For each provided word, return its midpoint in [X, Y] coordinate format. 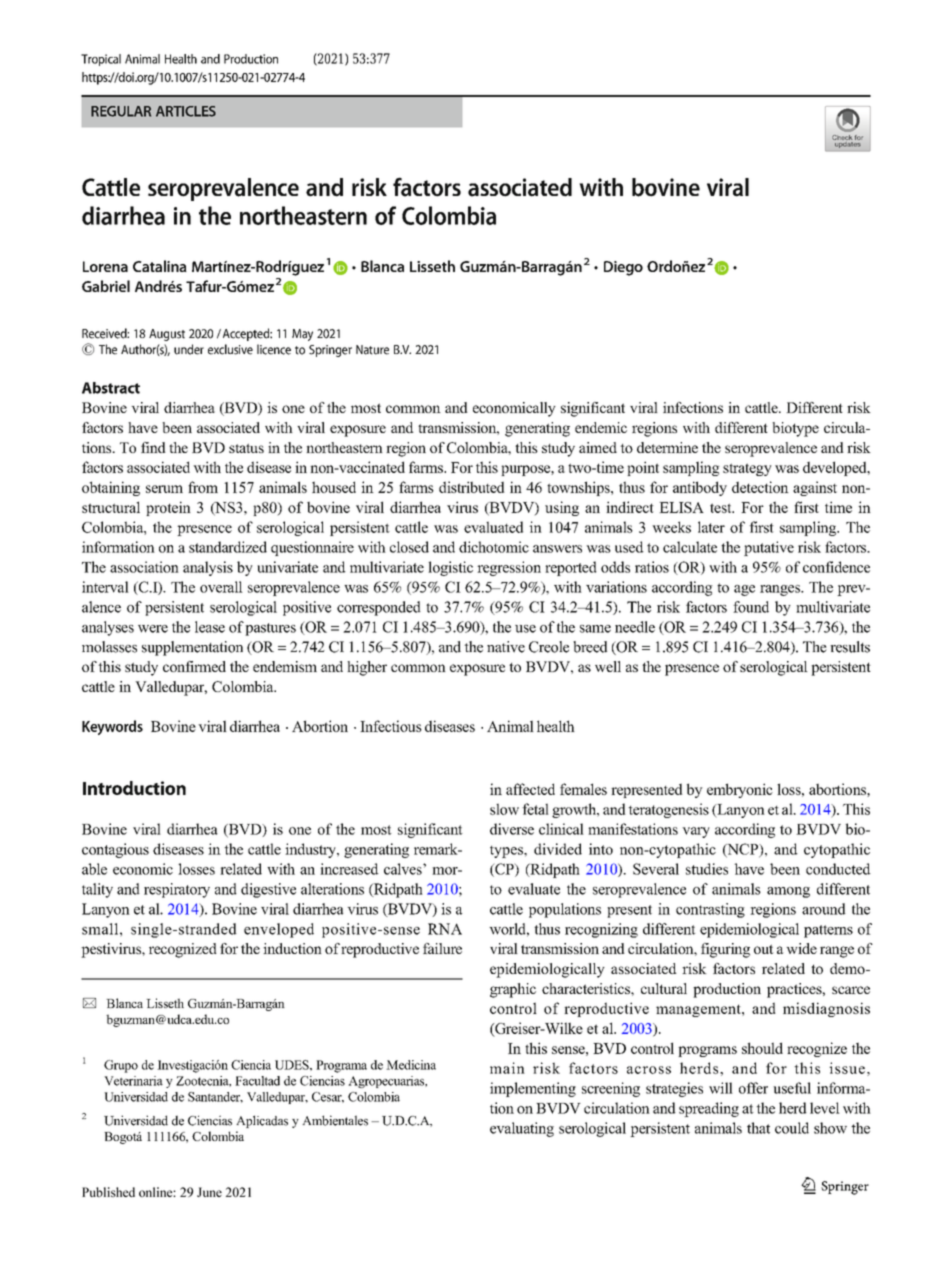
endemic [601, 427]
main [507, 1068]
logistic [450, 568]
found [751, 607]
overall [221, 587]
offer [753, 1088]
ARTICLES [186, 111]
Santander [215, 1097]
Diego [623, 268]
